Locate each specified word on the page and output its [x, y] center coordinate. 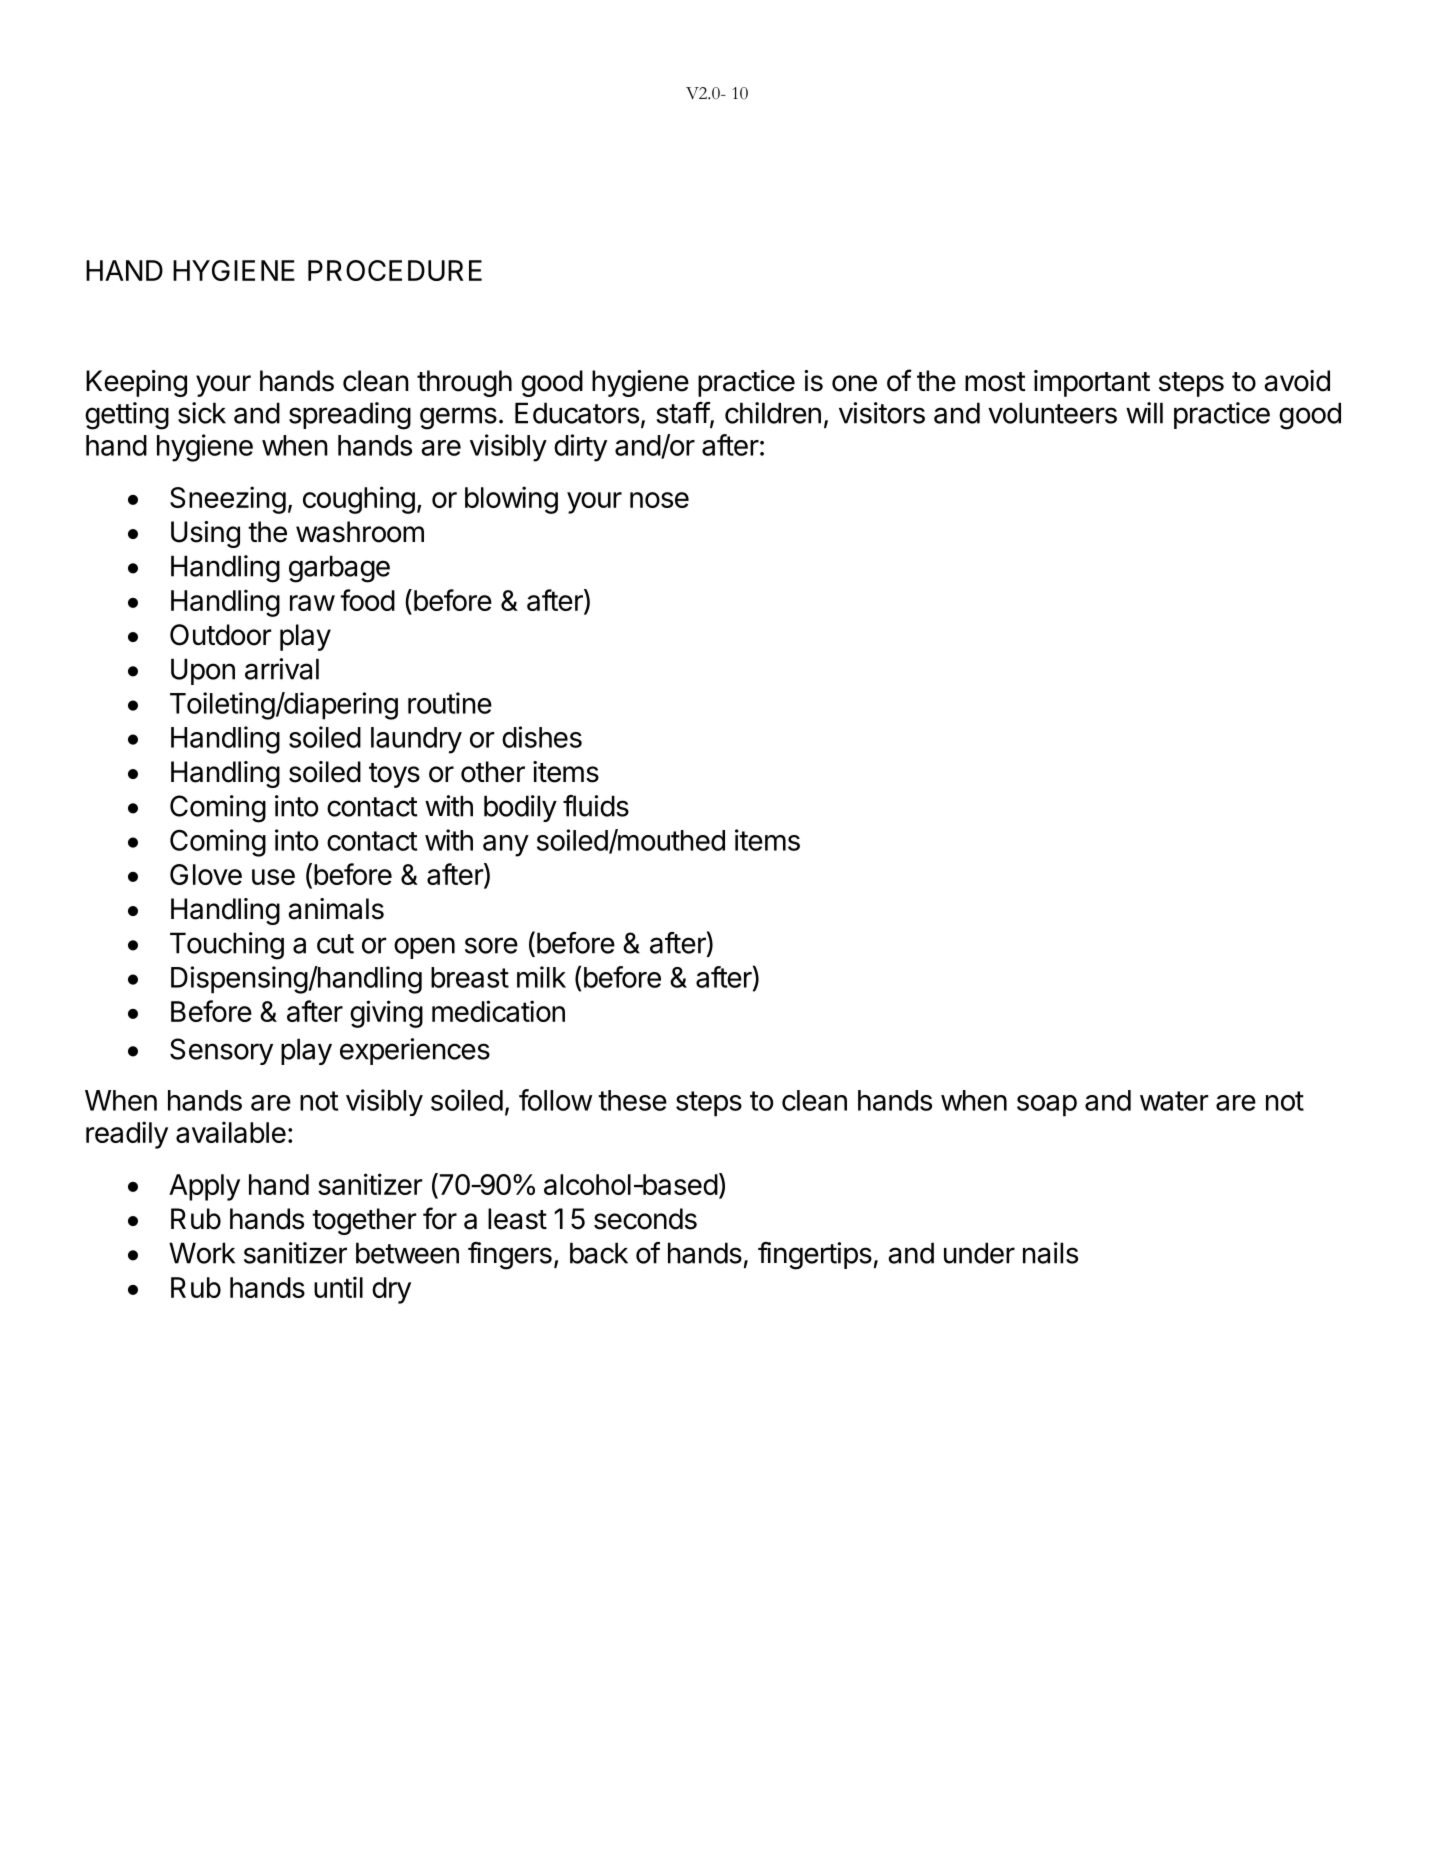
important [1092, 383]
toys [394, 775]
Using [205, 534]
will [1144, 413]
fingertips [815, 1256]
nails [1050, 1253]
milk [541, 977]
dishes [542, 737]
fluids [596, 806]
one [854, 383]
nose [659, 500]
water [1174, 1101]
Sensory [221, 1051]
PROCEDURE [395, 270]
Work [202, 1253]
